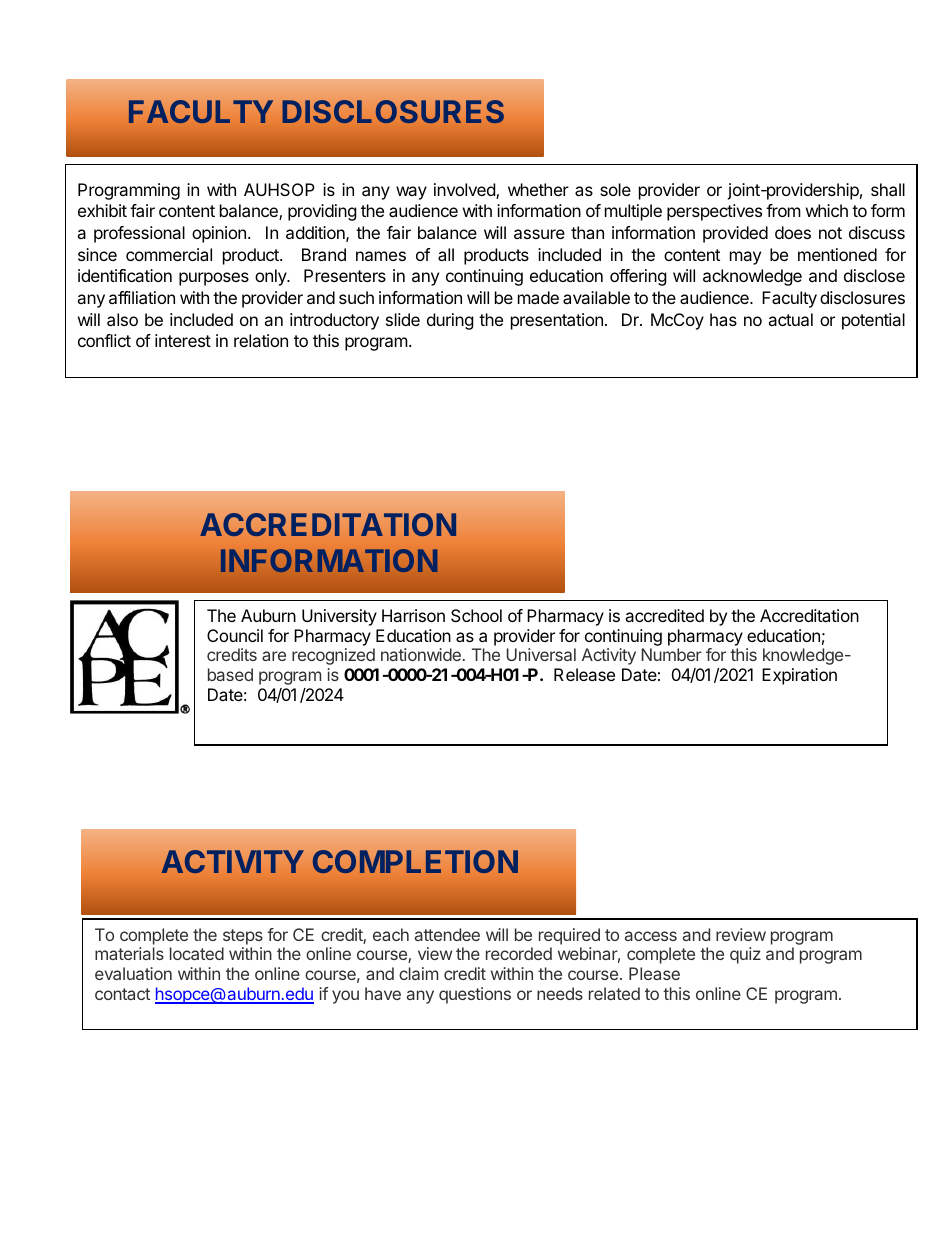 The height and width of the image is (1233, 952). I want to click on located, so click(197, 953).
